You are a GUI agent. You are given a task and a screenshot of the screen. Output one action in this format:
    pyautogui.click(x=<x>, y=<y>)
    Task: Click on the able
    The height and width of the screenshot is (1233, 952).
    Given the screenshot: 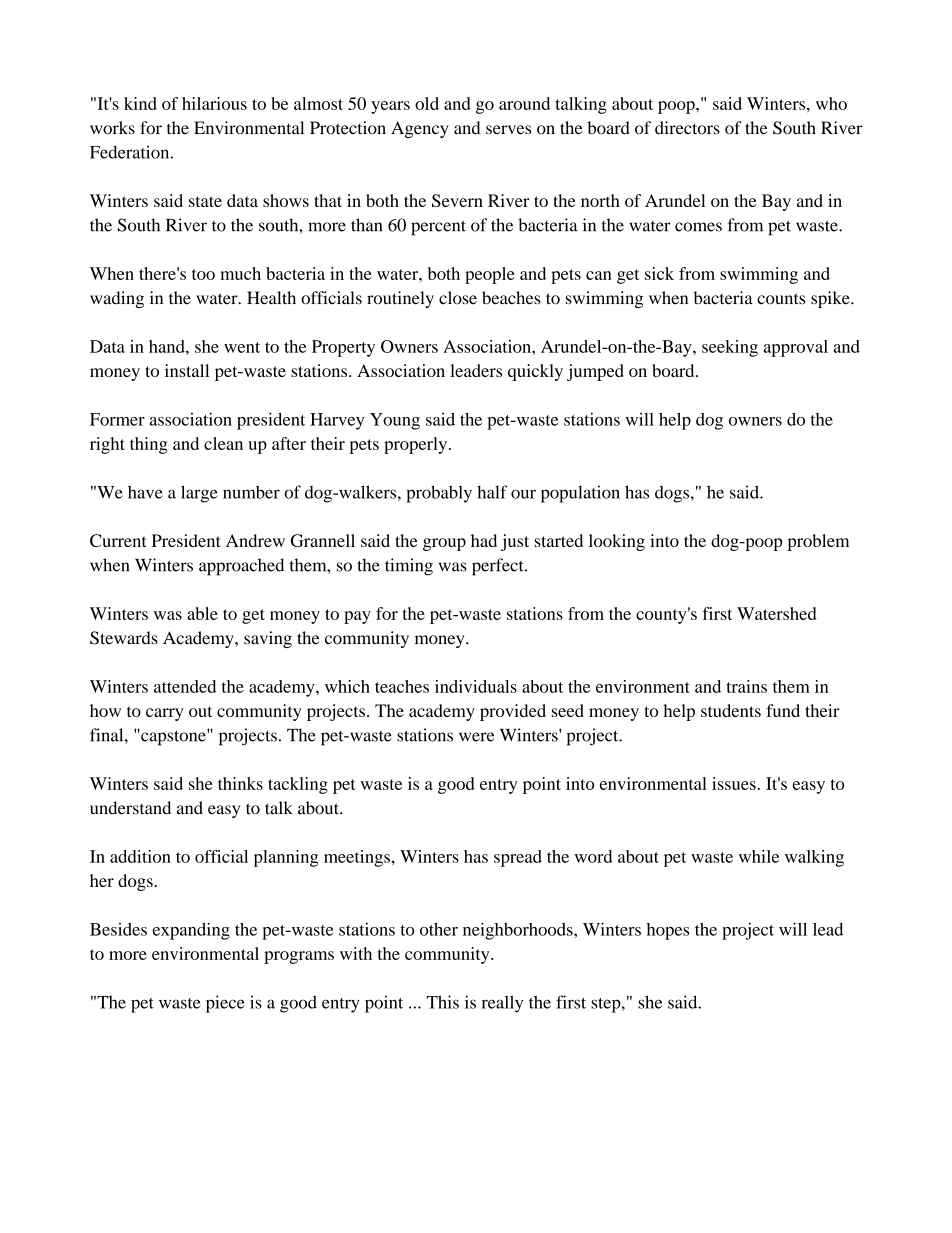 What is the action you would take?
    pyautogui.click(x=202, y=613)
